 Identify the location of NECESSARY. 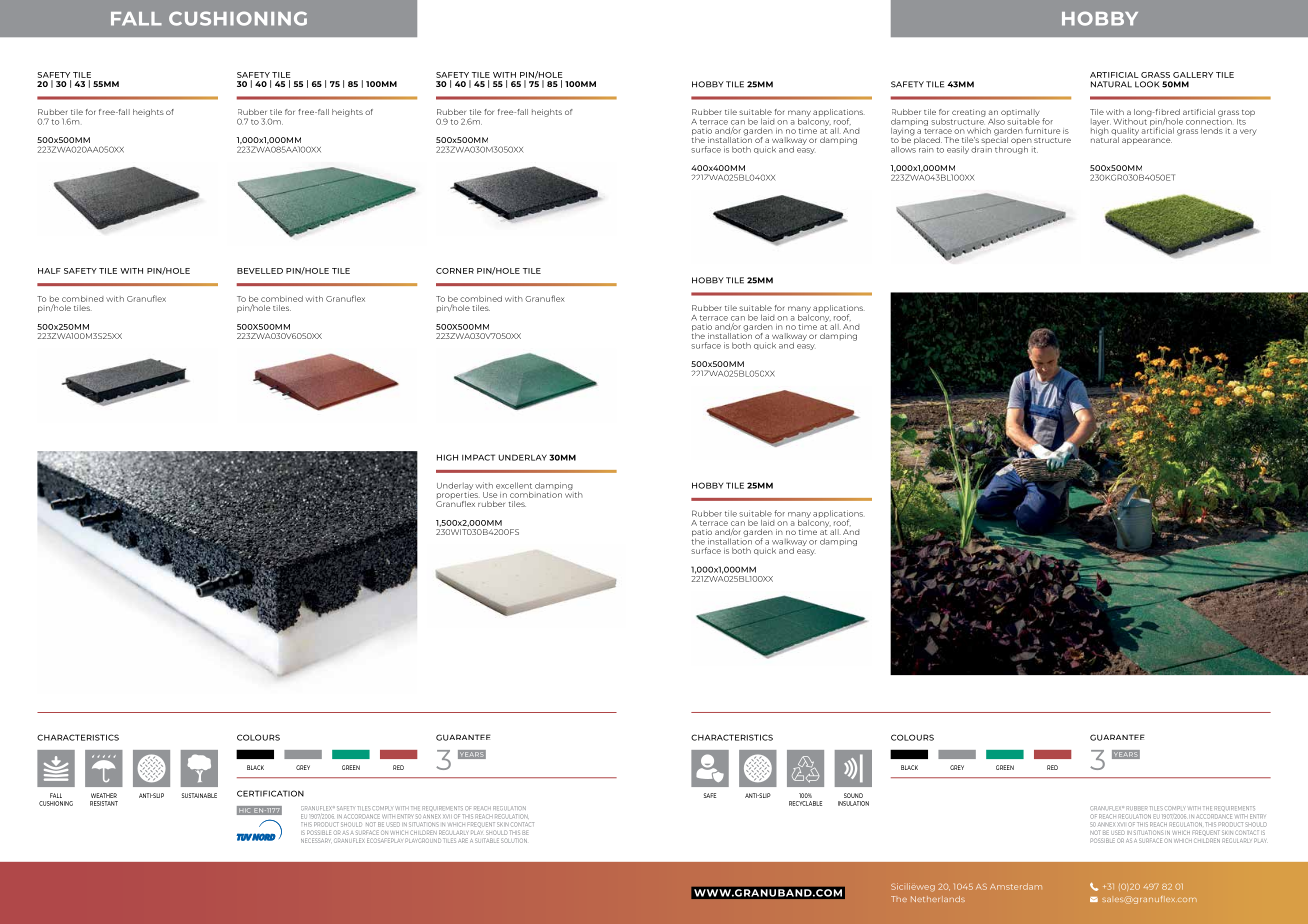
(316, 840).
